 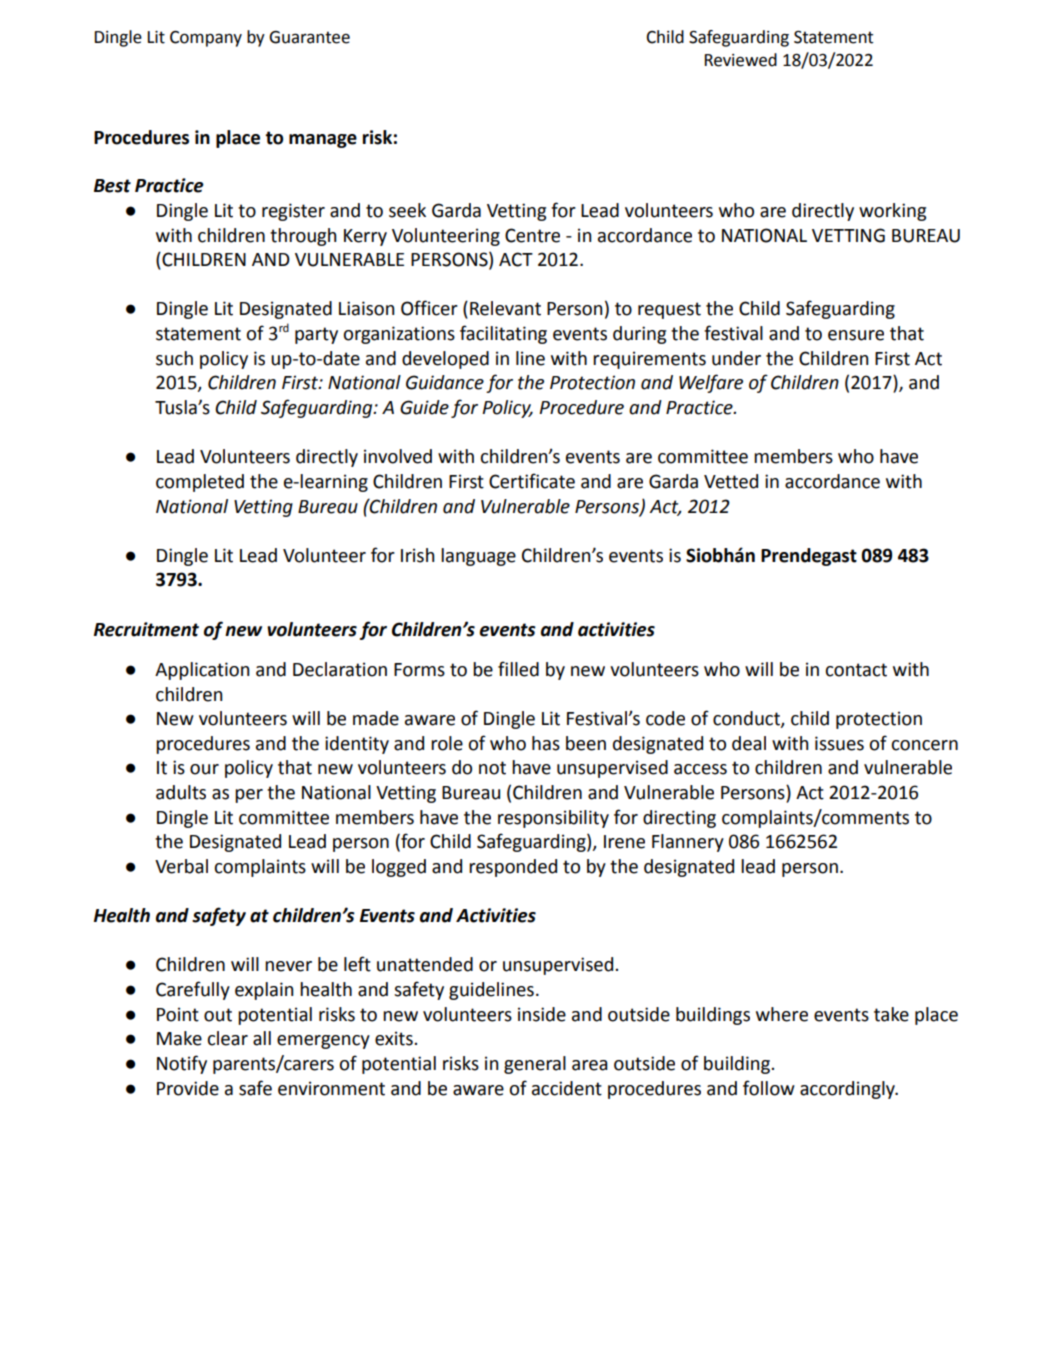 I want to click on issues, so click(x=839, y=743).
